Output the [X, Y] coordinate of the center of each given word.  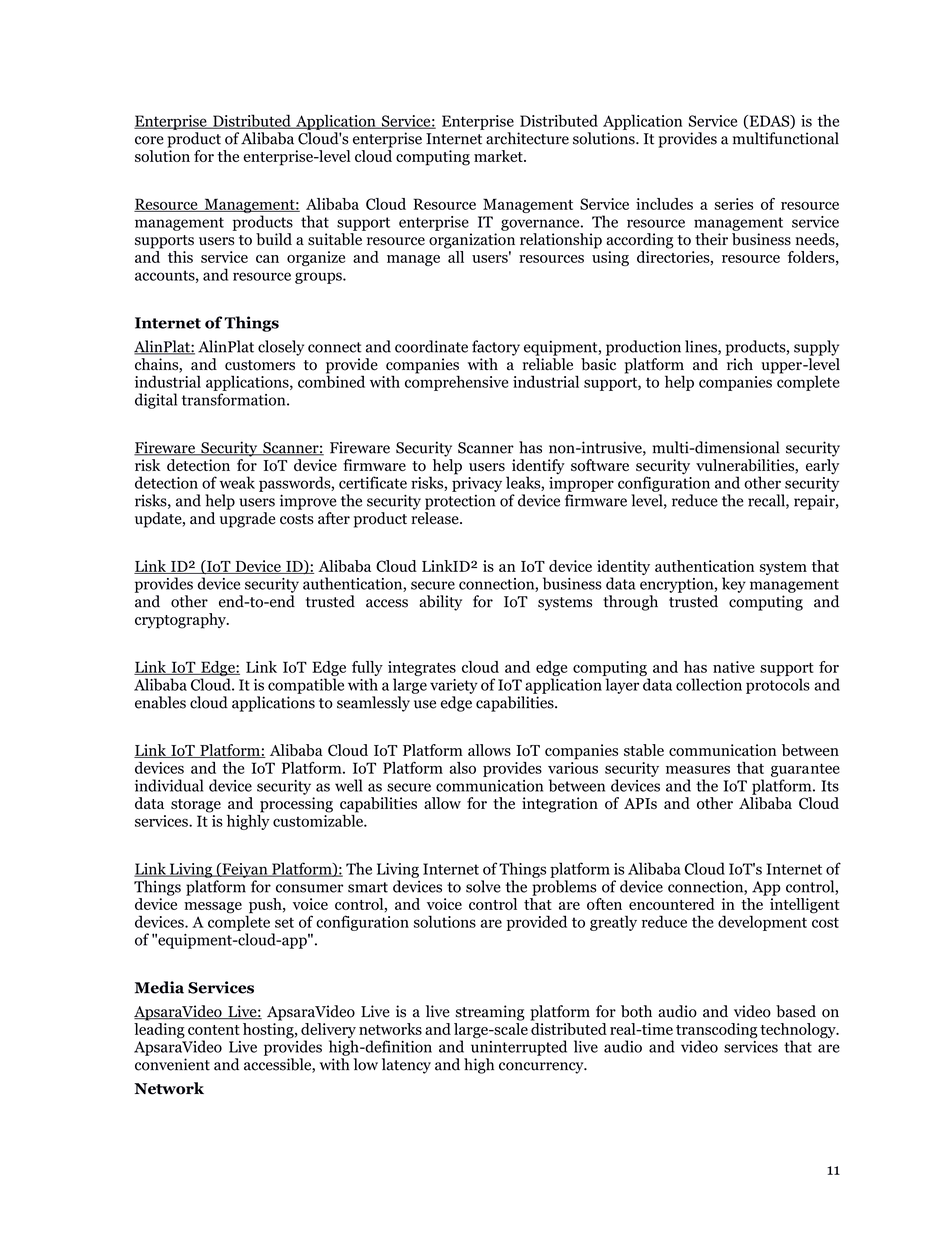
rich [740, 364]
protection [460, 502]
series [733, 204]
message [213, 908]
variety [454, 686]
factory [496, 348]
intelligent [805, 906]
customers [260, 365]
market [499, 156]
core [149, 140]
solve [483, 886]
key [734, 585]
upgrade [248, 520]
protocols [778, 686]
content [214, 1030]
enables [160, 702]
